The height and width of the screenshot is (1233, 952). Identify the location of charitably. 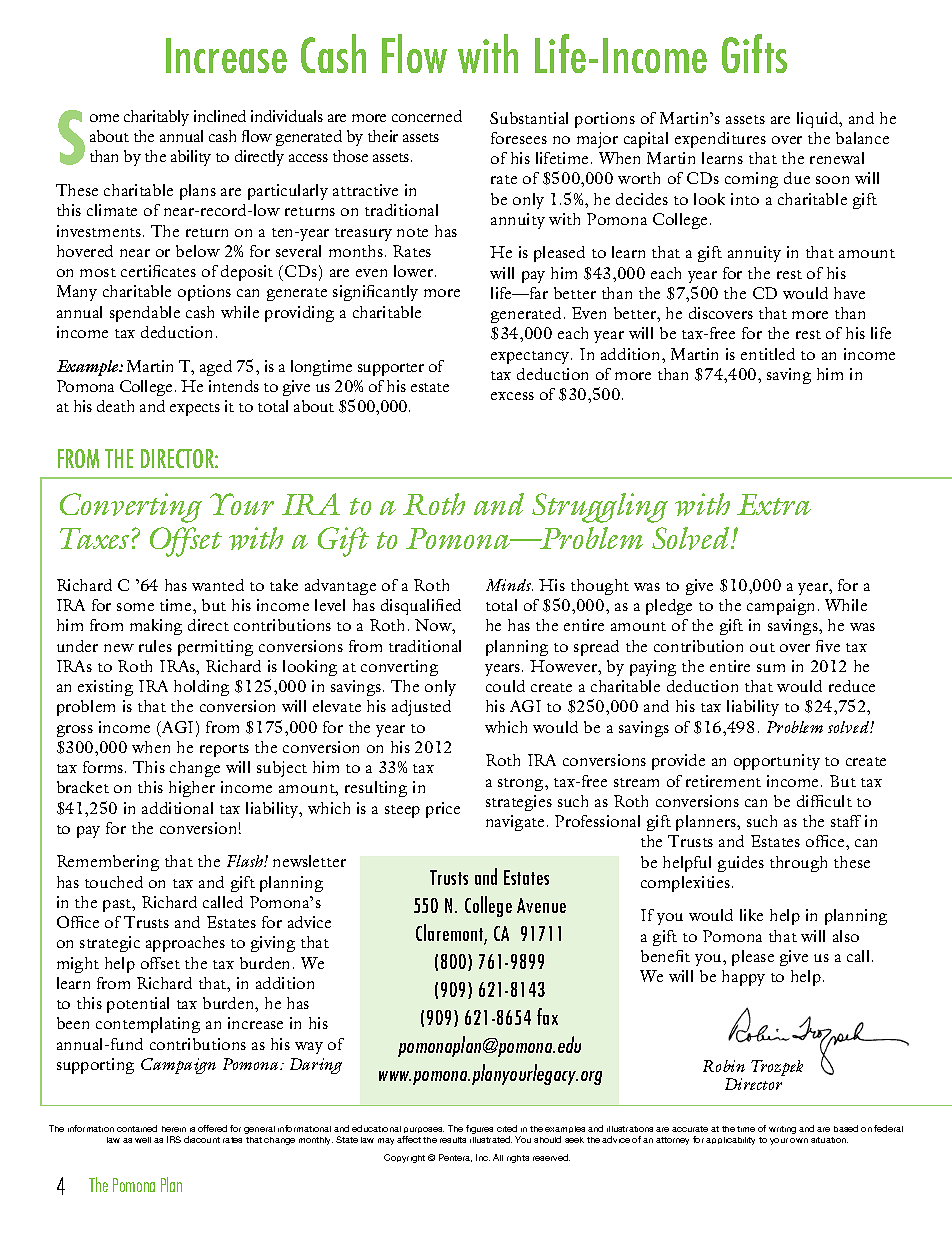
(156, 118).
